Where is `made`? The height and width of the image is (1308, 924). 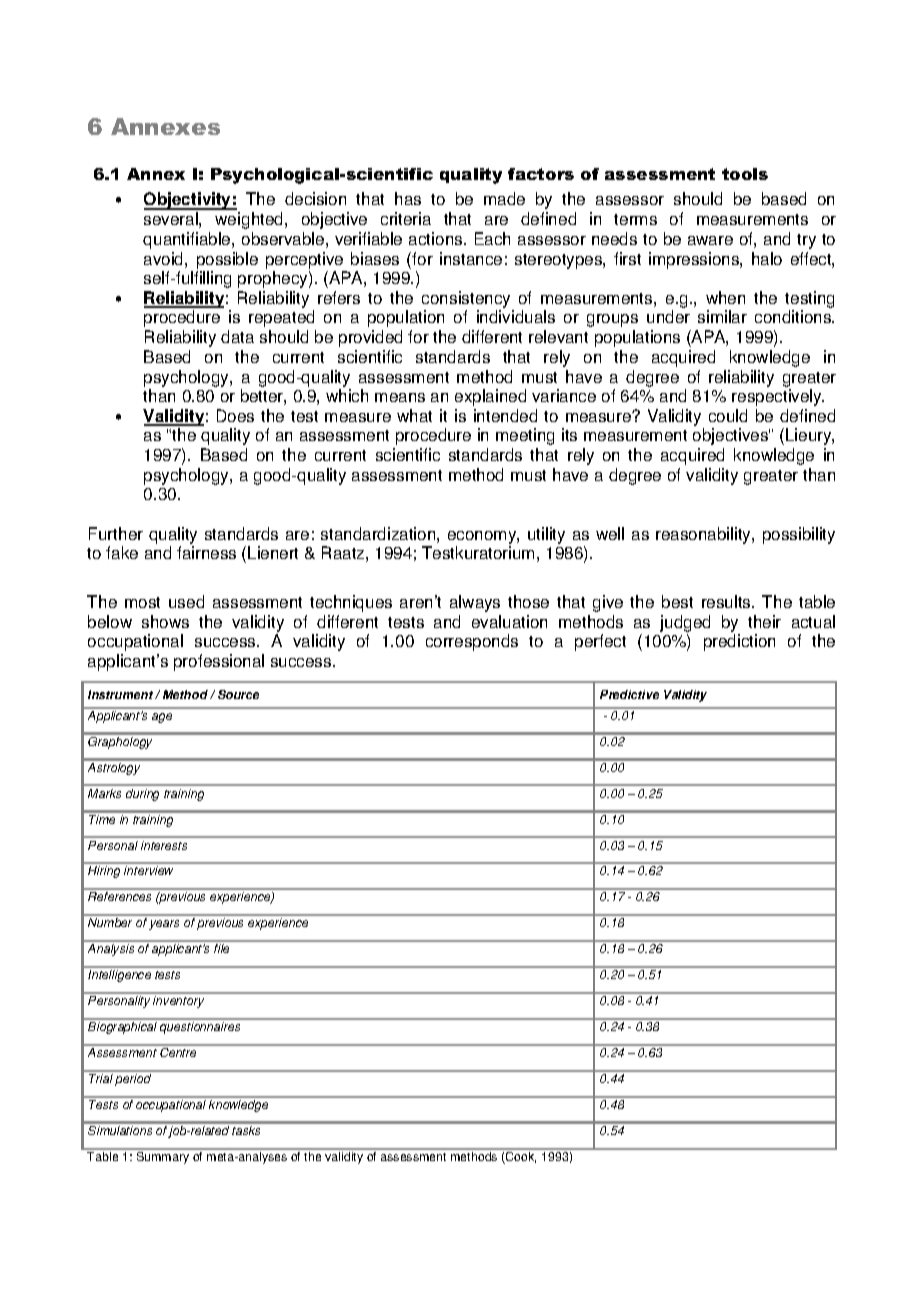 made is located at coordinates (504, 198).
